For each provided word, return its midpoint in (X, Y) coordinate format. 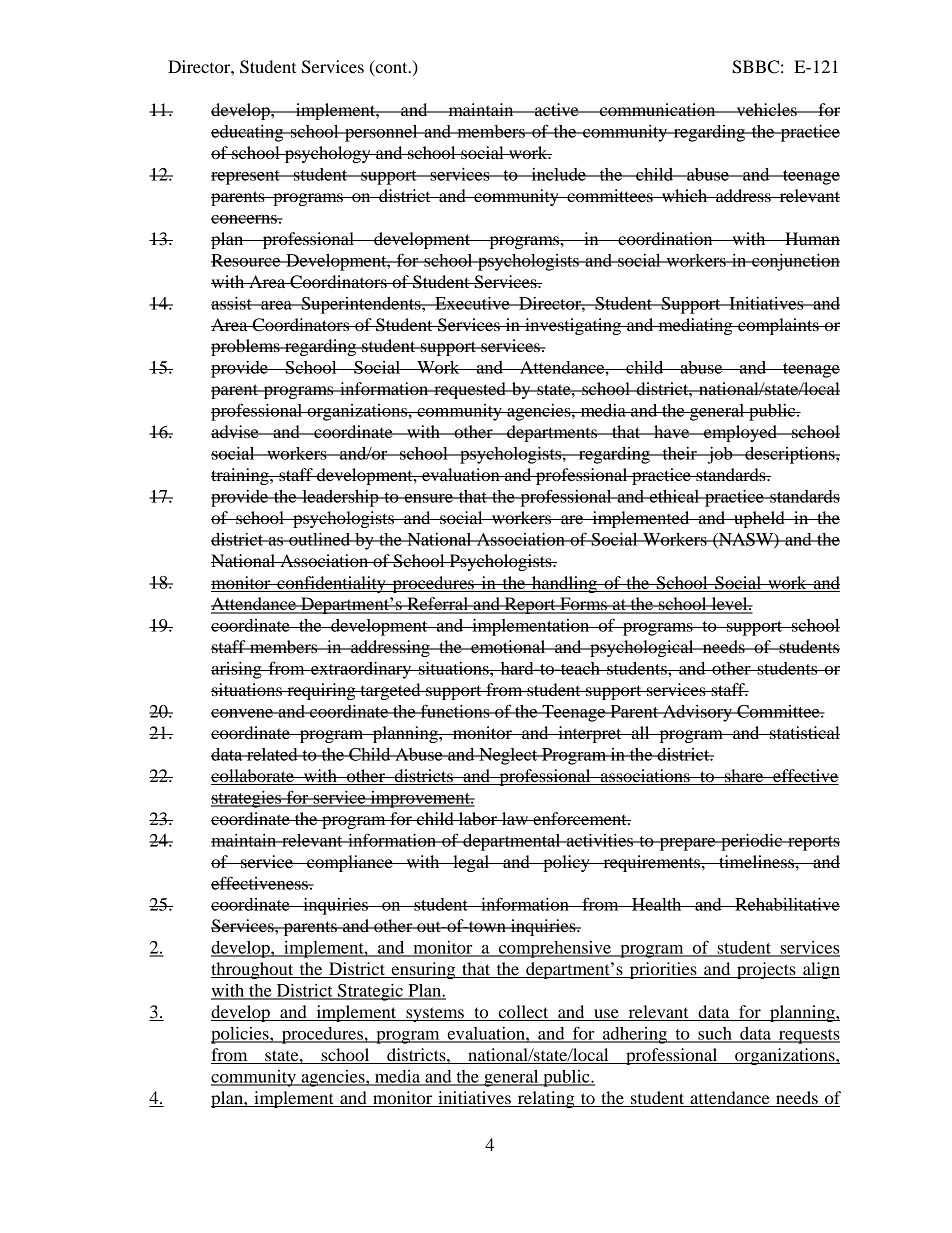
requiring (321, 691)
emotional (508, 646)
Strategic (370, 992)
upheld (759, 519)
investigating (573, 326)
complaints (778, 326)
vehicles (766, 109)
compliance (350, 863)
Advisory (697, 713)
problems (246, 347)
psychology (327, 154)
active (557, 109)
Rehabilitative (786, 904)
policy (566, 863)
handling (564, 584)
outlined (320, 539)
